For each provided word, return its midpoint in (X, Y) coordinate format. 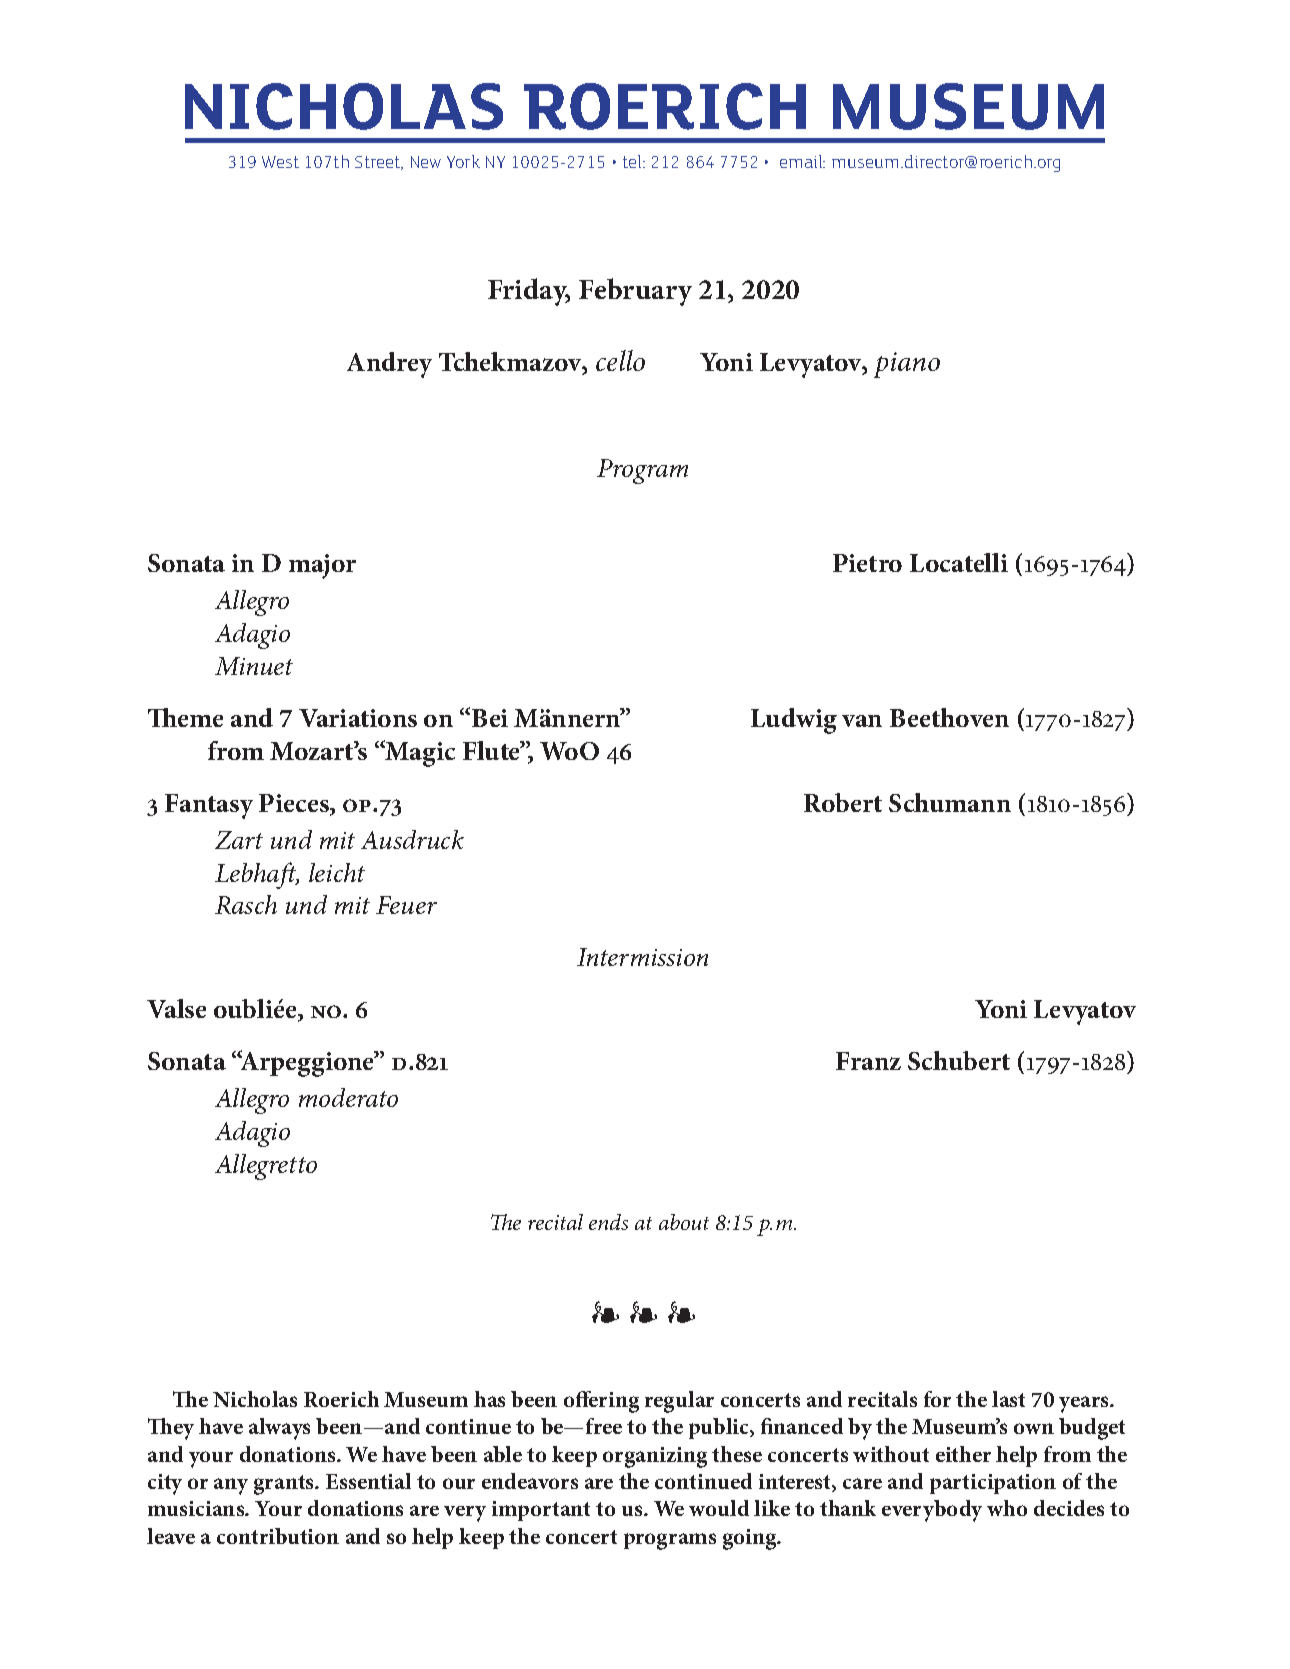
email (802, 161)
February (635, 292)
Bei (490, 718)
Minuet (254, 666)
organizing (655, 1457)
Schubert (959, 1060)
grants (285, 1485)
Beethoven (949, 717)
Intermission (642, 957)
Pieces (295, 804)
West (280, 162)
